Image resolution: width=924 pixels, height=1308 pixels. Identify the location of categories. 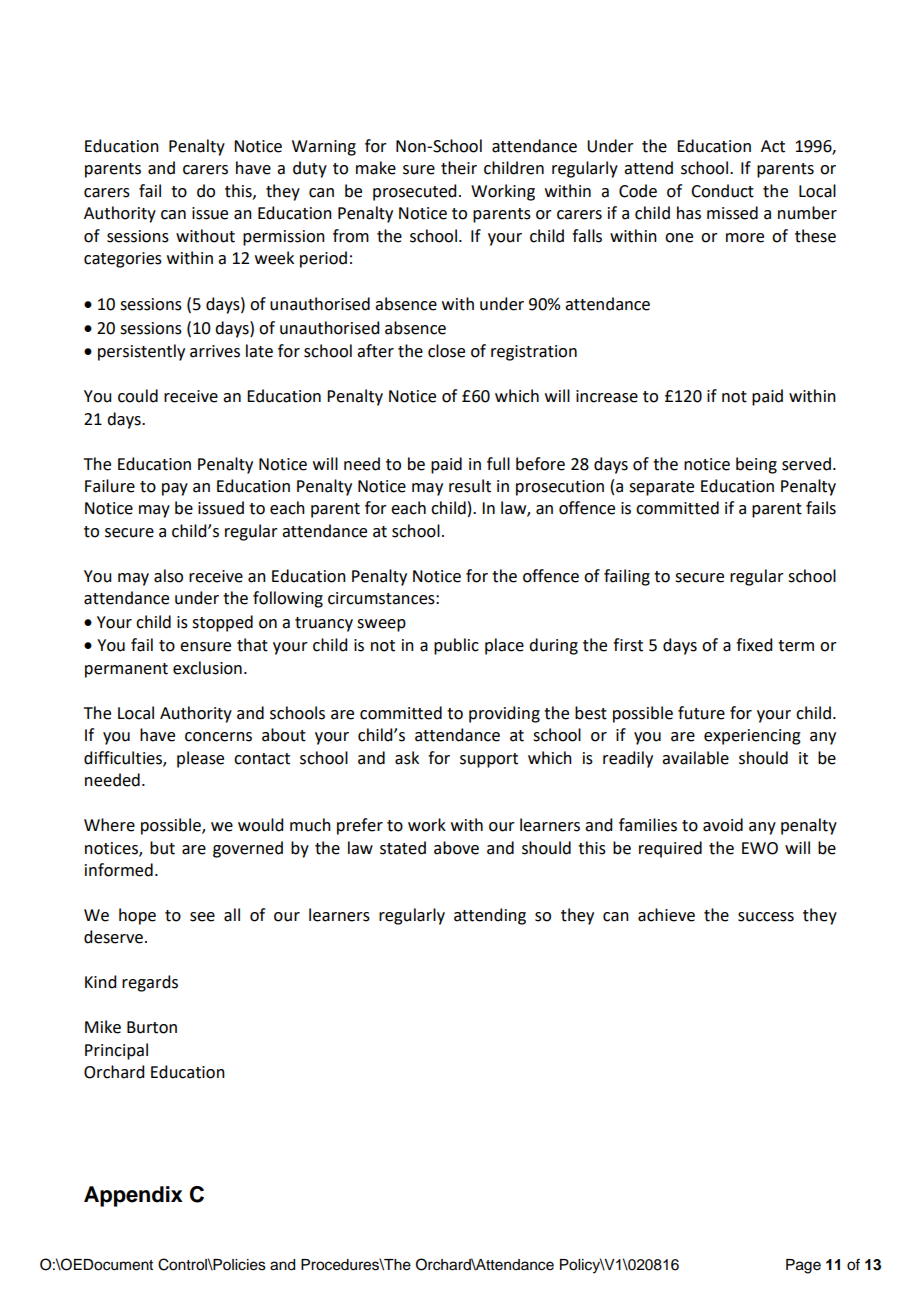
(123, 260).
